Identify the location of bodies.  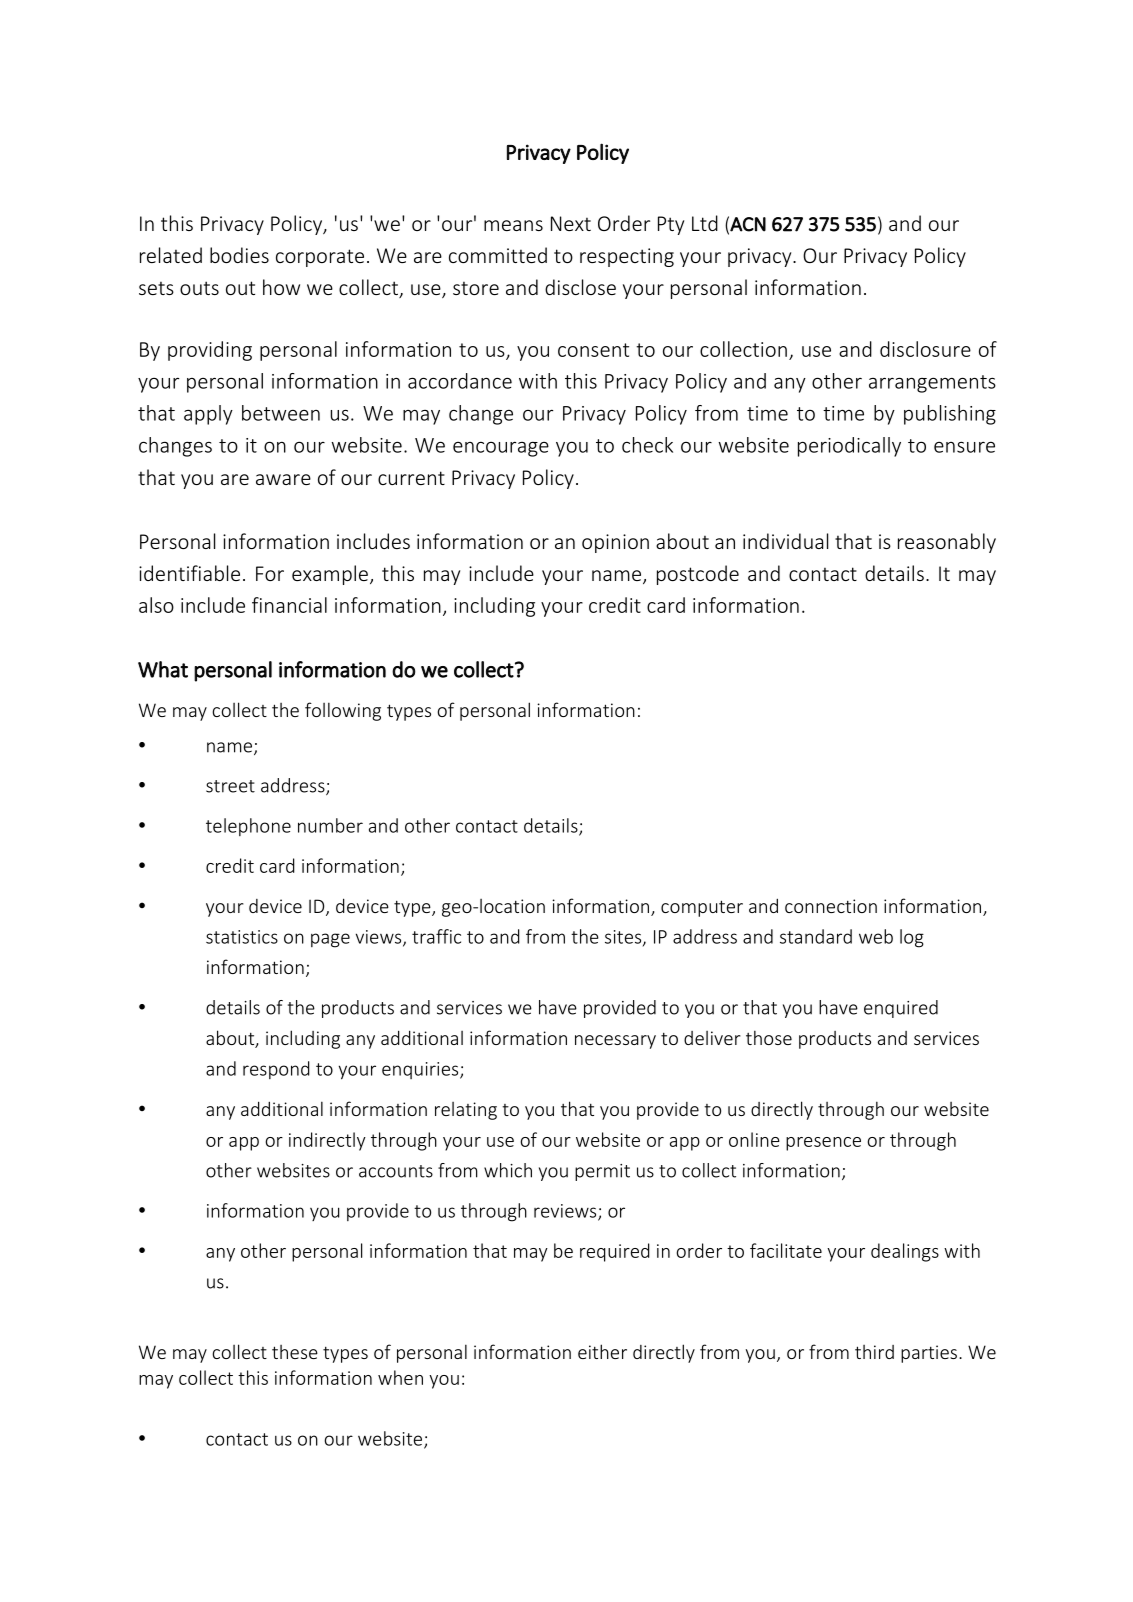
(239, 255).
